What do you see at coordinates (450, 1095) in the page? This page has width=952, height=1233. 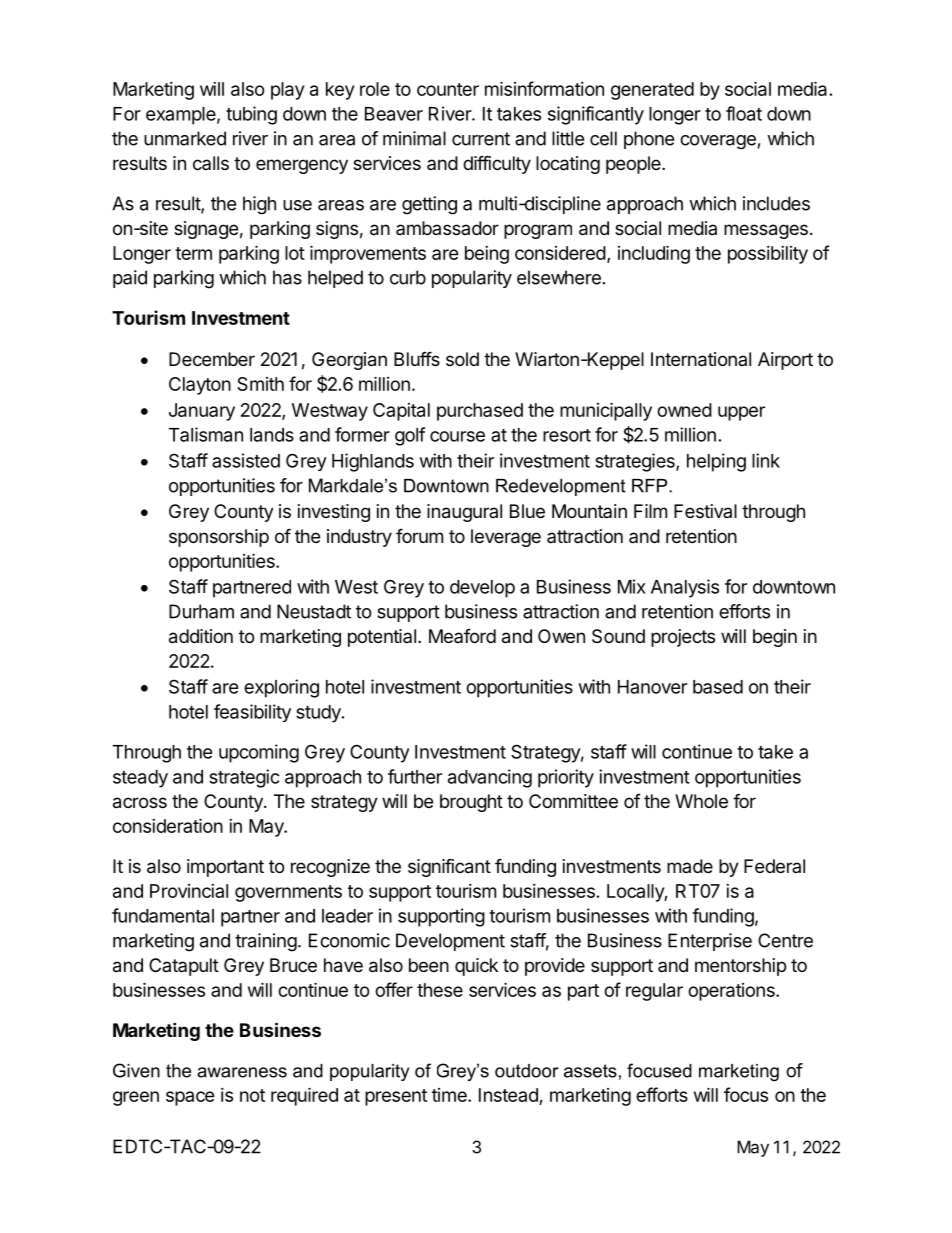 I see `time` at bounding box center [450, 1095].
